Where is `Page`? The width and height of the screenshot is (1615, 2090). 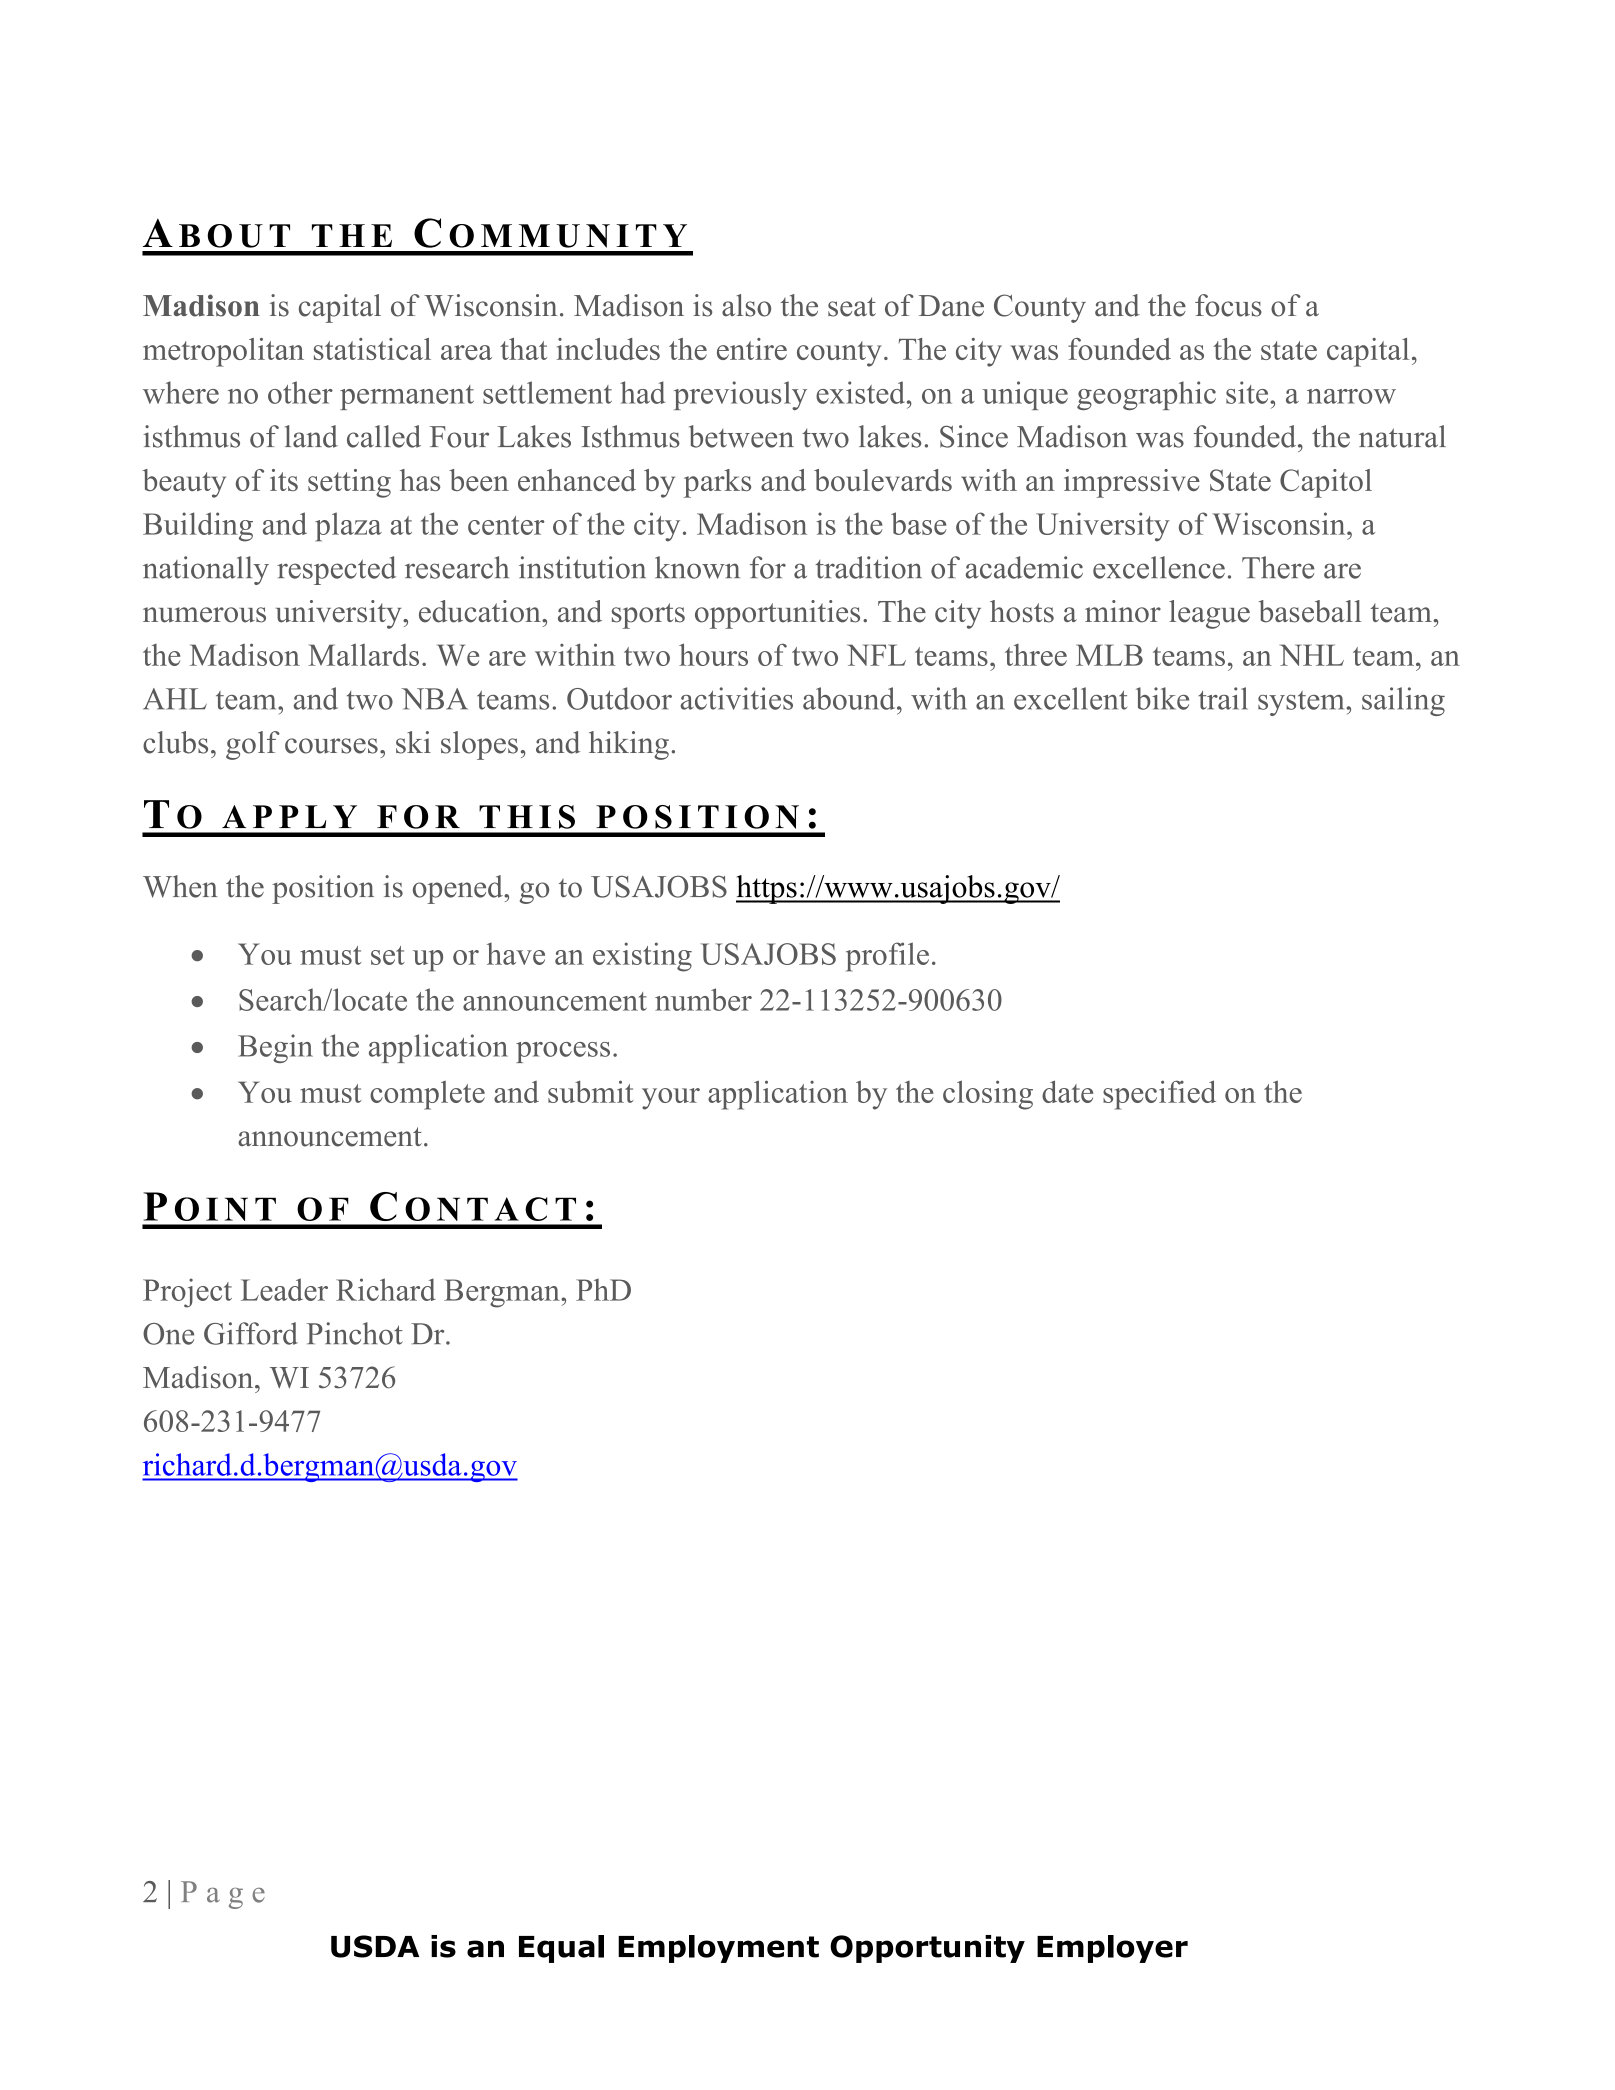 Page is located at coordinates (223, 1895).
